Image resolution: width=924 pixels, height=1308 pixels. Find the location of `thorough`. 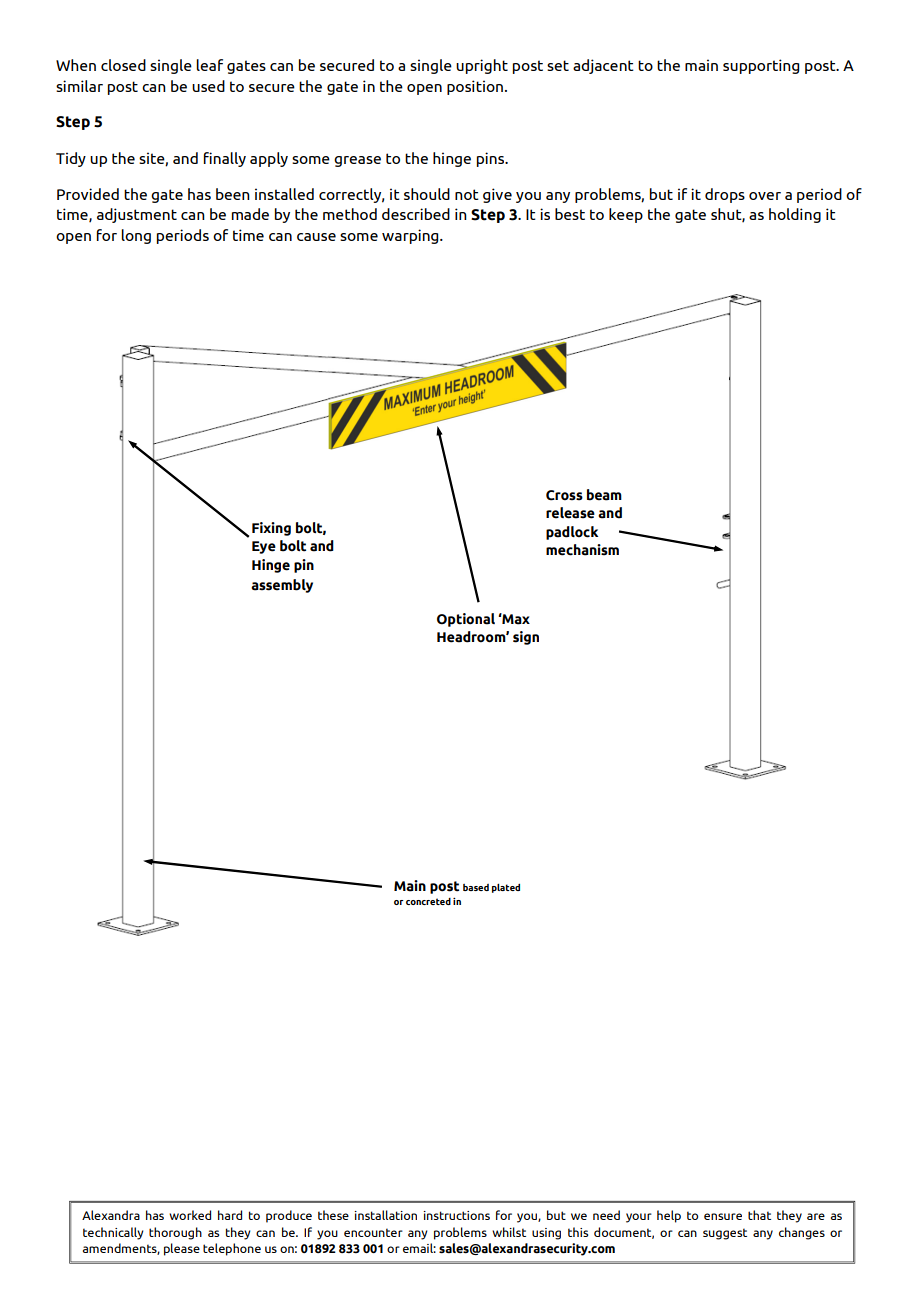

thorough is located at coordinates (175, 1233).
